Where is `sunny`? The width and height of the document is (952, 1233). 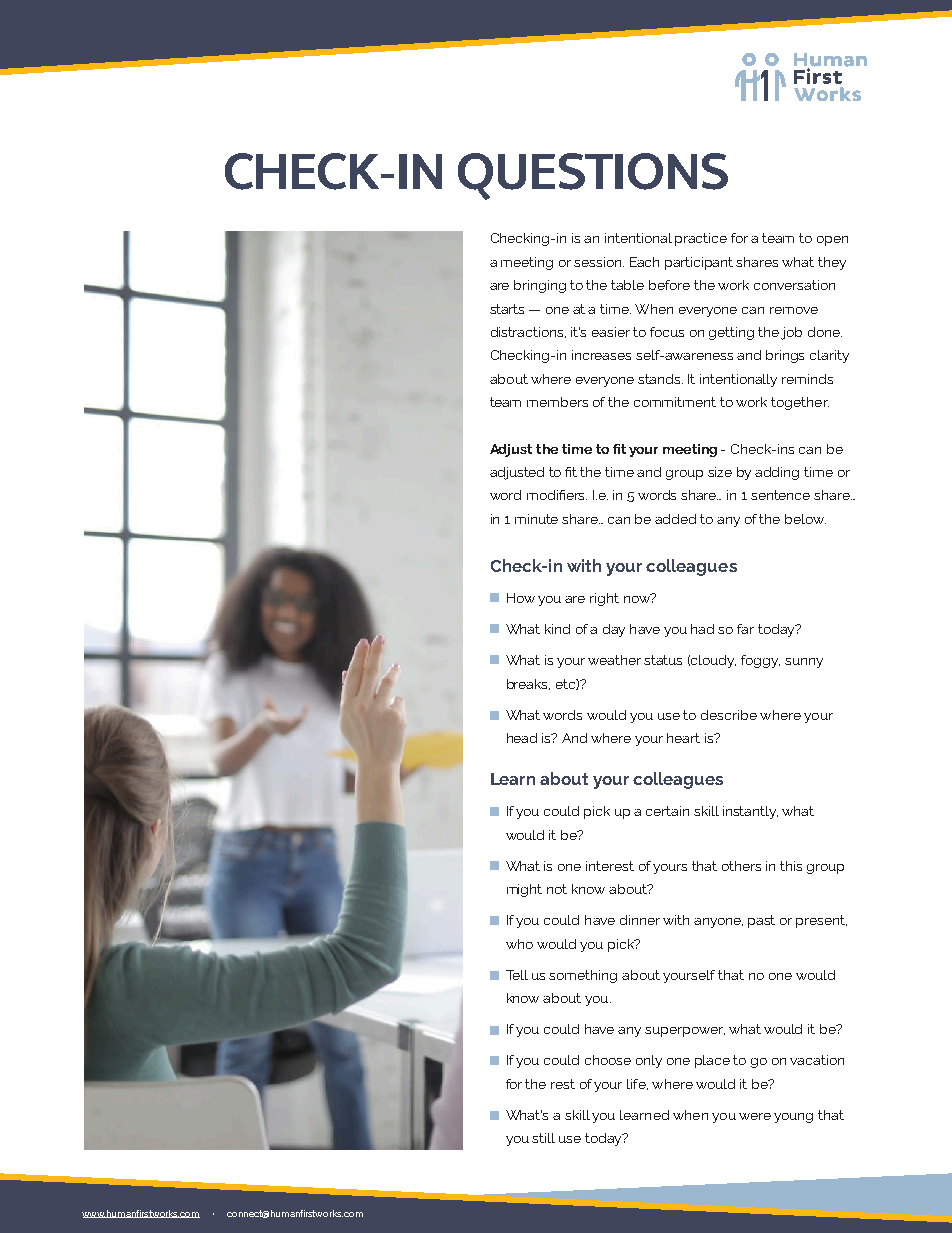
sunny is located at coordinates (804, 663).
